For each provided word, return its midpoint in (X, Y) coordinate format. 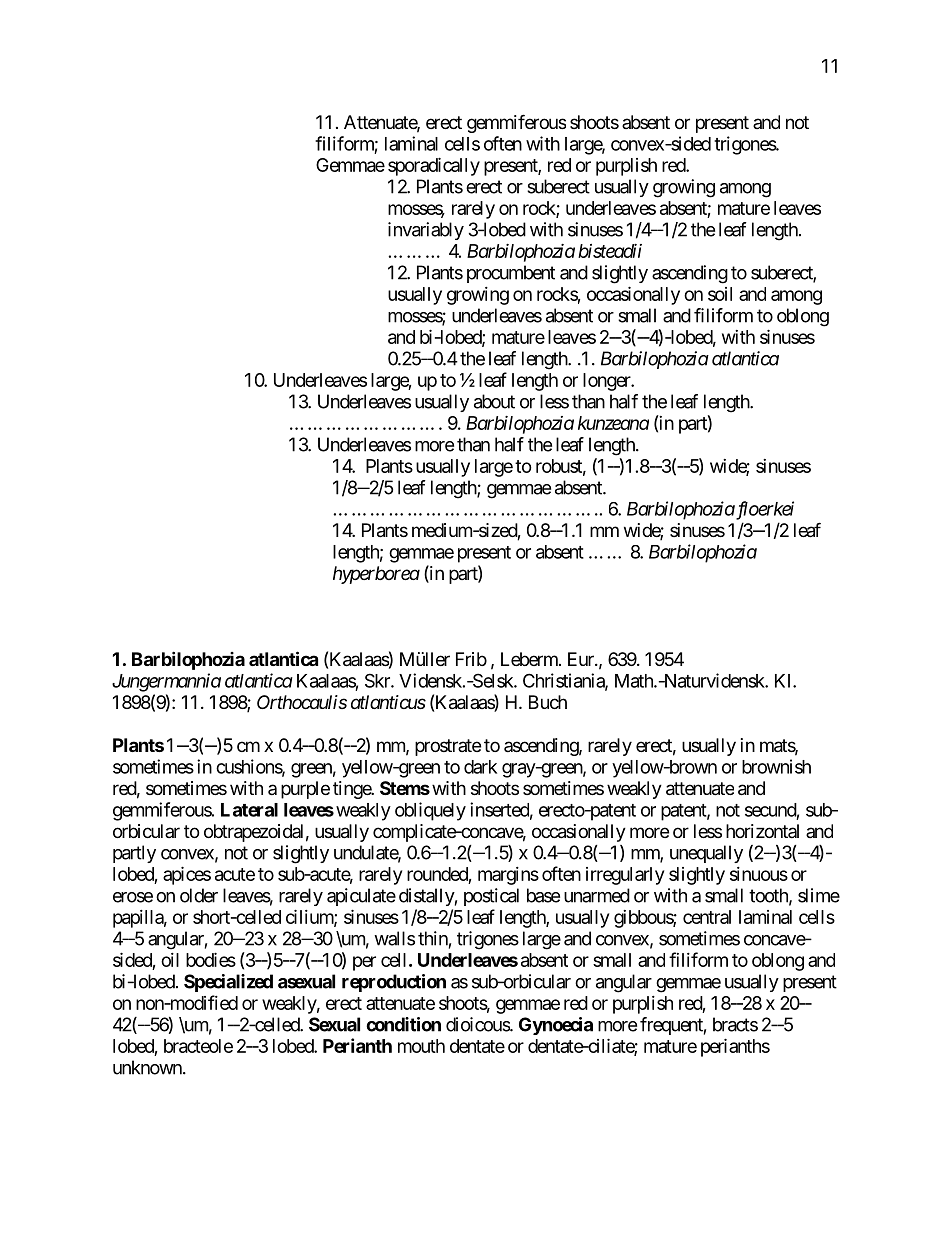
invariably (426, 231)
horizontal (762, 831)
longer (608, 382)
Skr (378, 680)
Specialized (228, 983)
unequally (706, 854)
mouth (421, 1046)
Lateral (249, 810)
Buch (548, 702)
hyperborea (376, 575)
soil (720, 294)
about (494, 401)
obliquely (430, 811)
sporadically (434, 166)
